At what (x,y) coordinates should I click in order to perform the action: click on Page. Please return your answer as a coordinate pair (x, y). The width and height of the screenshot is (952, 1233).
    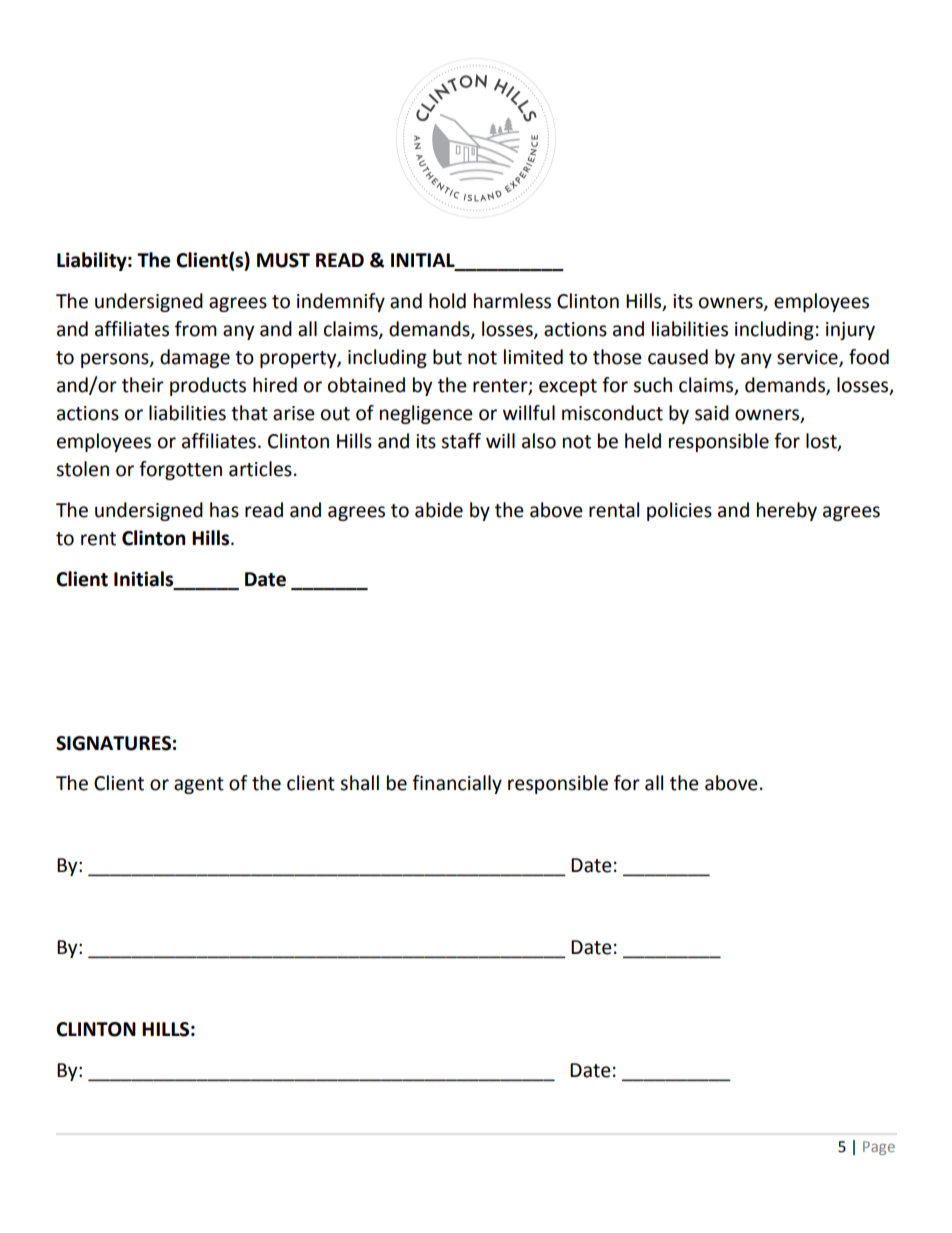
    Looking at the image, I should click on (879, 1148).
